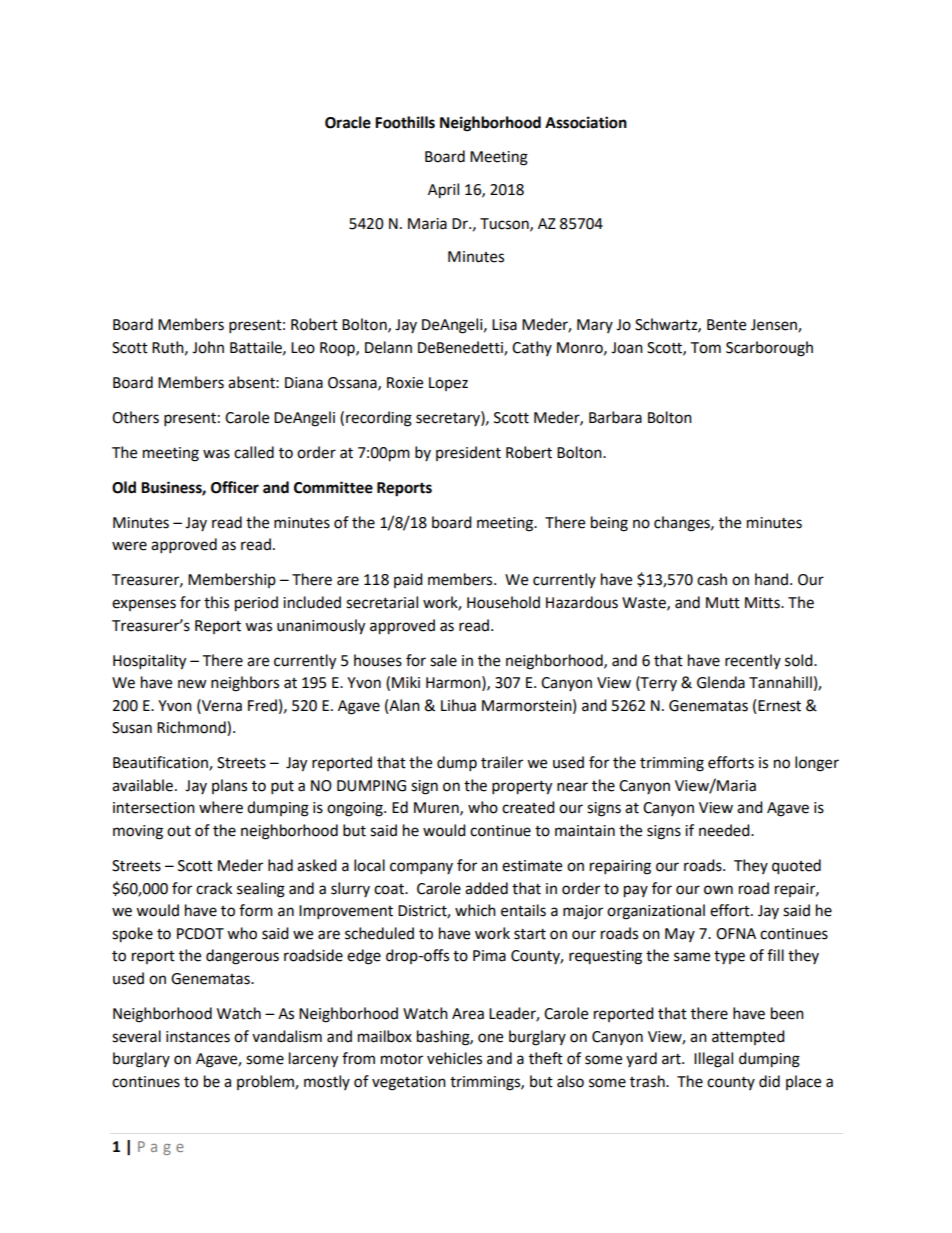 Image resolution: width=952 pixels, height=1233 pixels. Describe the element at coordinates (723, 603) in the image. I see `Mutt` at that location.
